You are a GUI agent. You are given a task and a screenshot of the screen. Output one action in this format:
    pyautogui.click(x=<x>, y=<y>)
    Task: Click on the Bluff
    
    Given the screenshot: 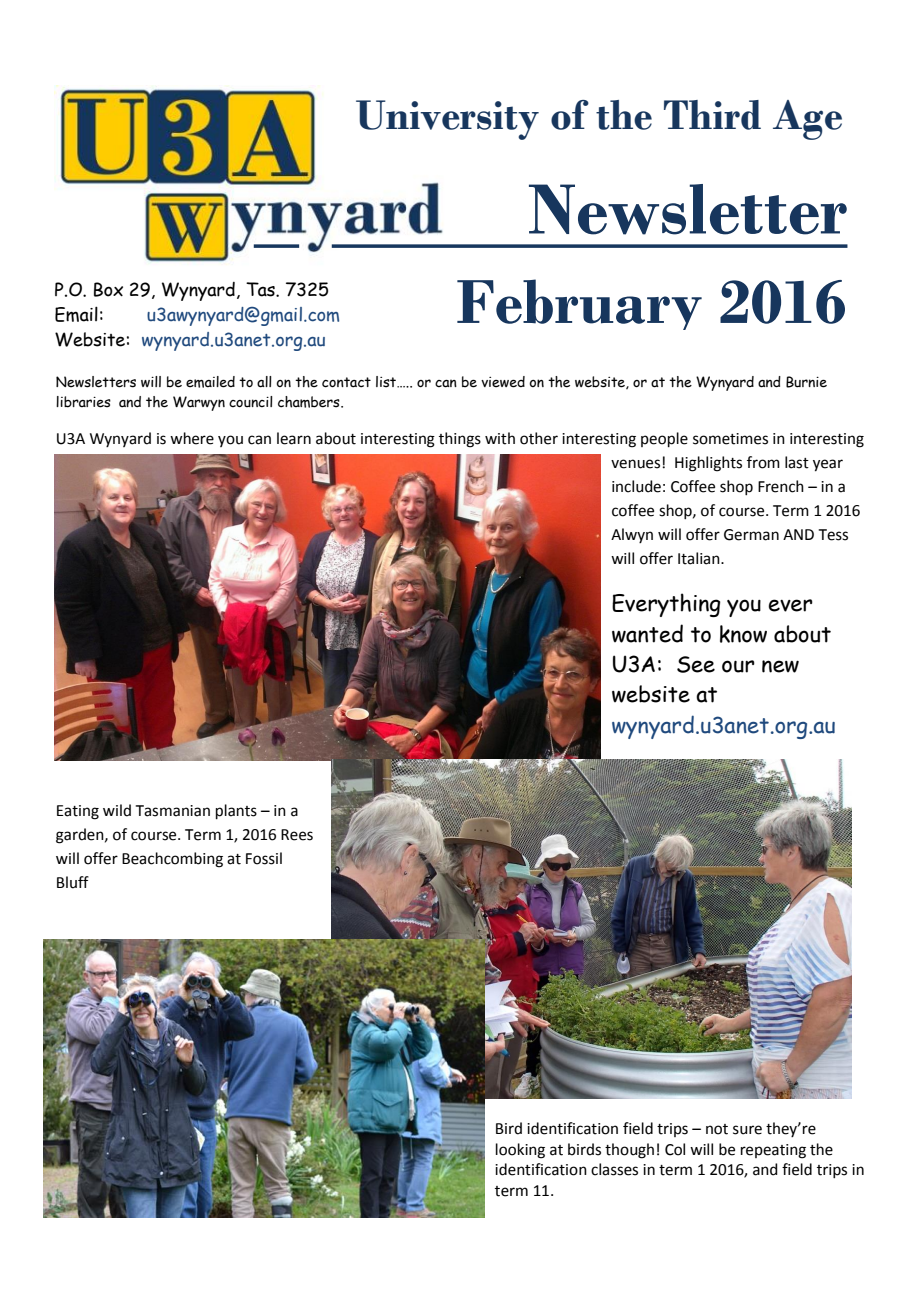 What is the action you would take?
    pyautogui.click(x=73, y=882)
